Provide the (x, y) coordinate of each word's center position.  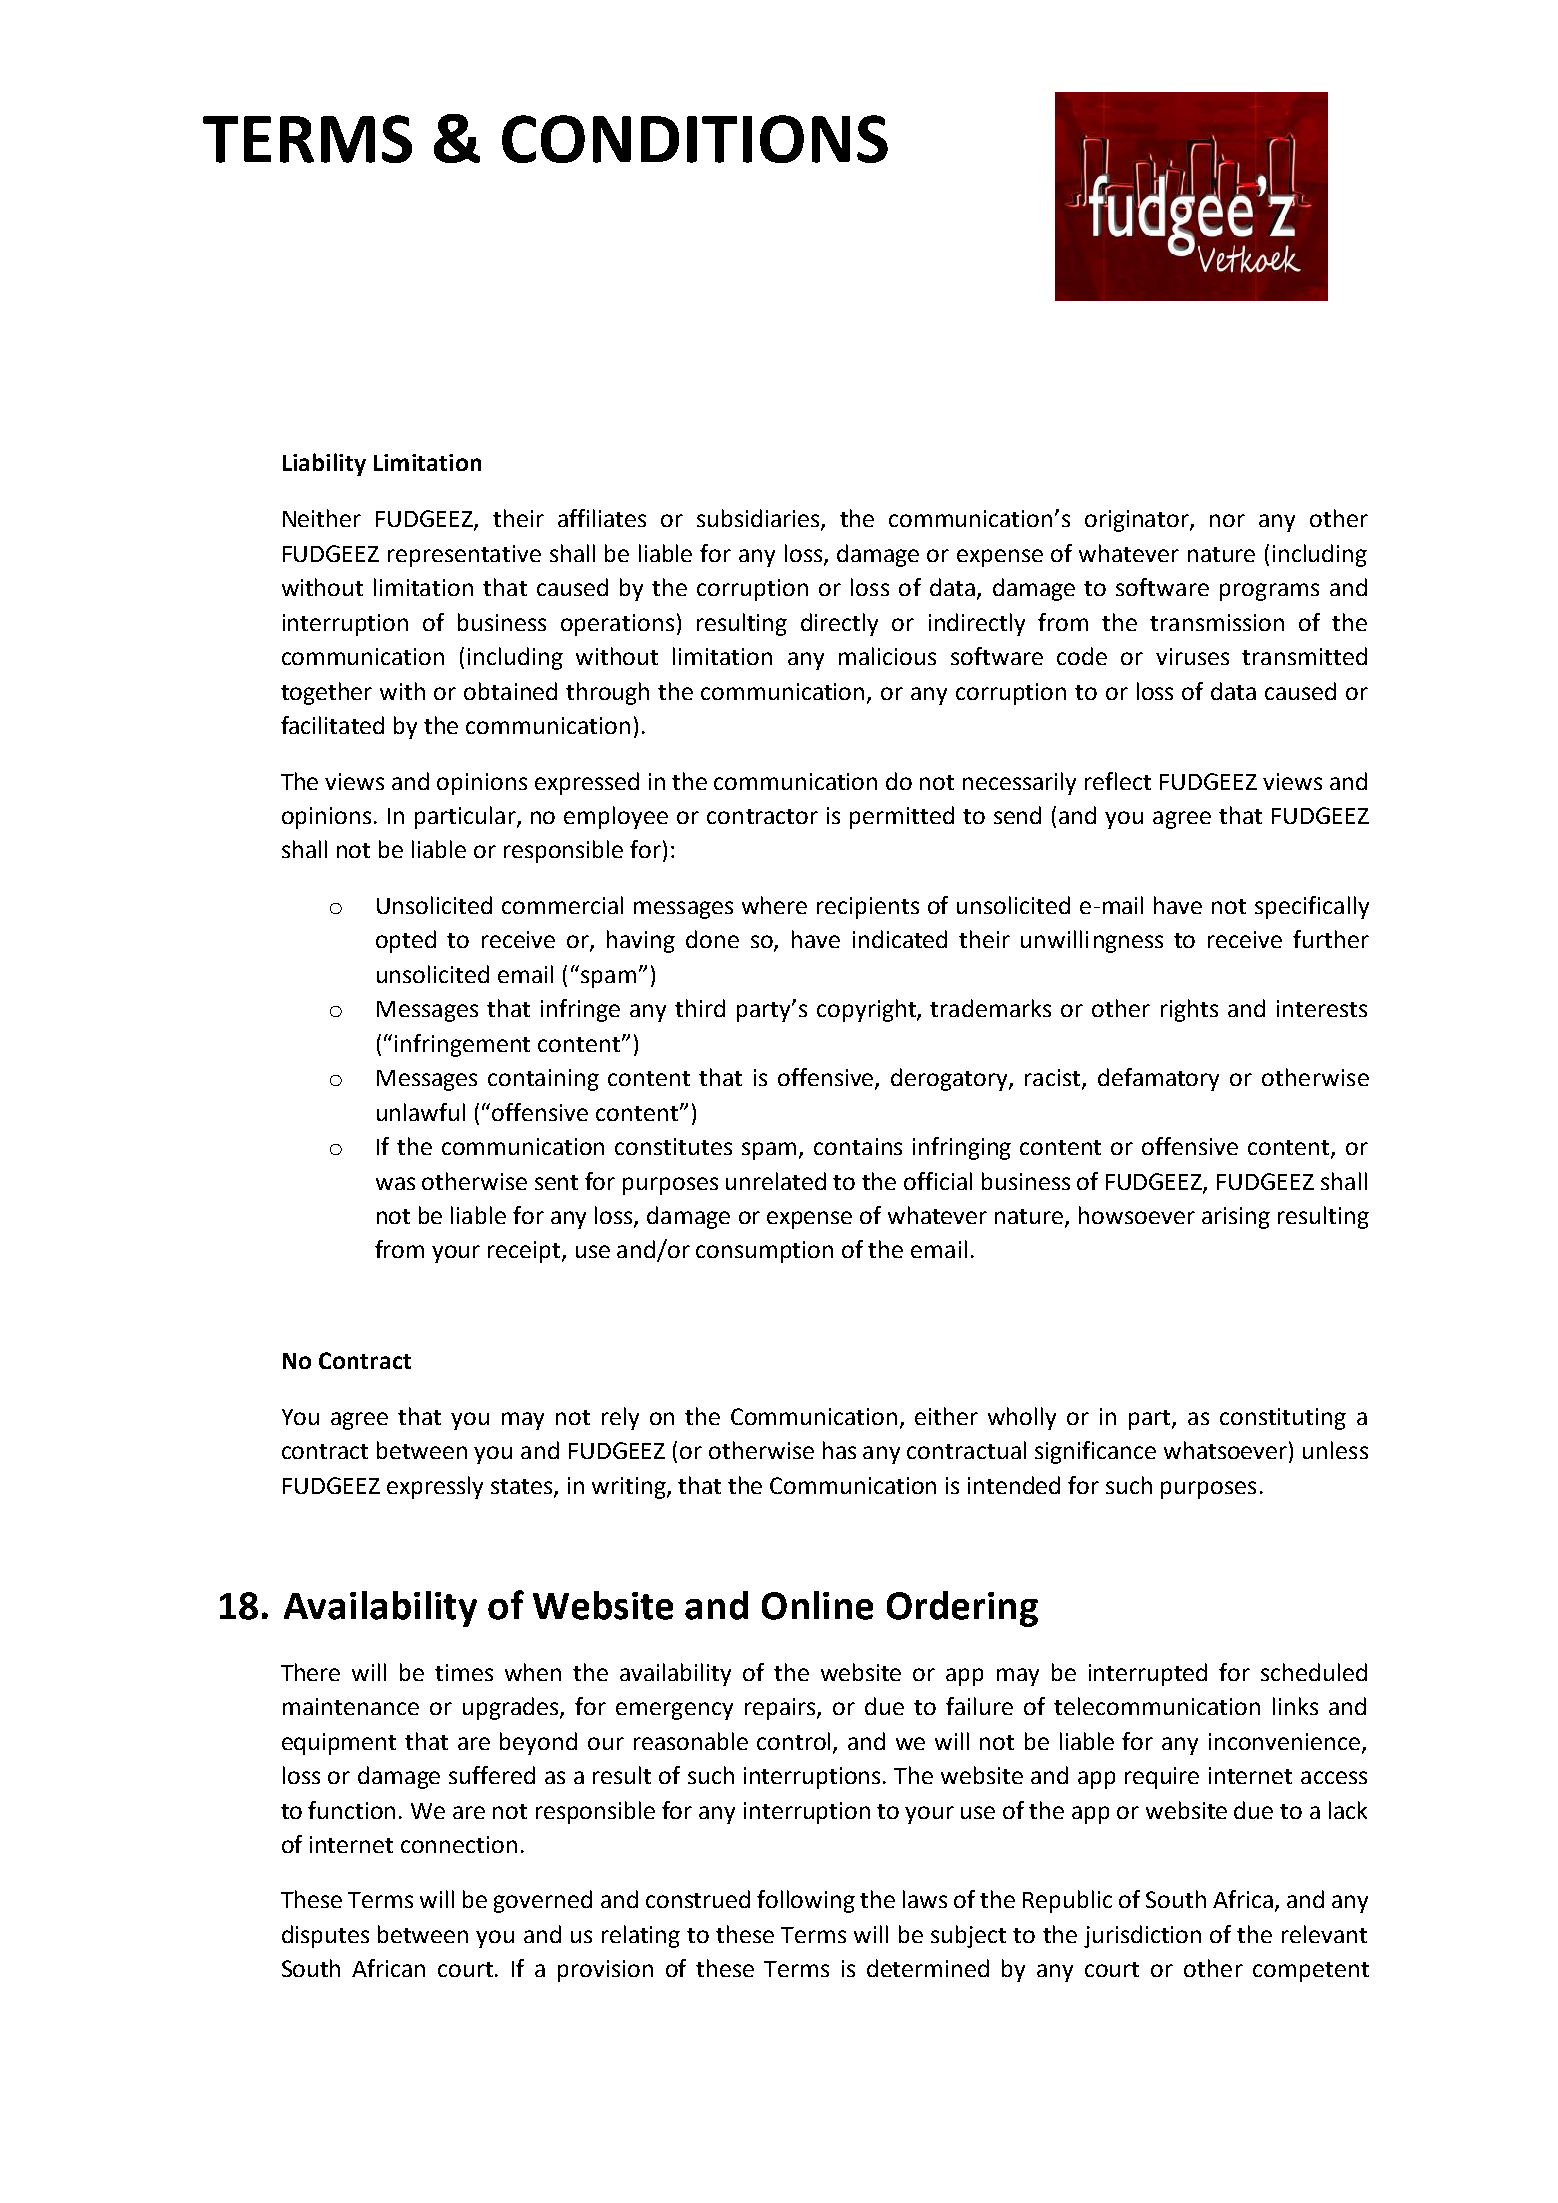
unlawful (421, 1112)
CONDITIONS (695, 139)
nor (1227, 520)
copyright (867, 1010)
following (806, 1901)
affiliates (602, 518)
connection (459, 1844)
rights (1189, 1010)
